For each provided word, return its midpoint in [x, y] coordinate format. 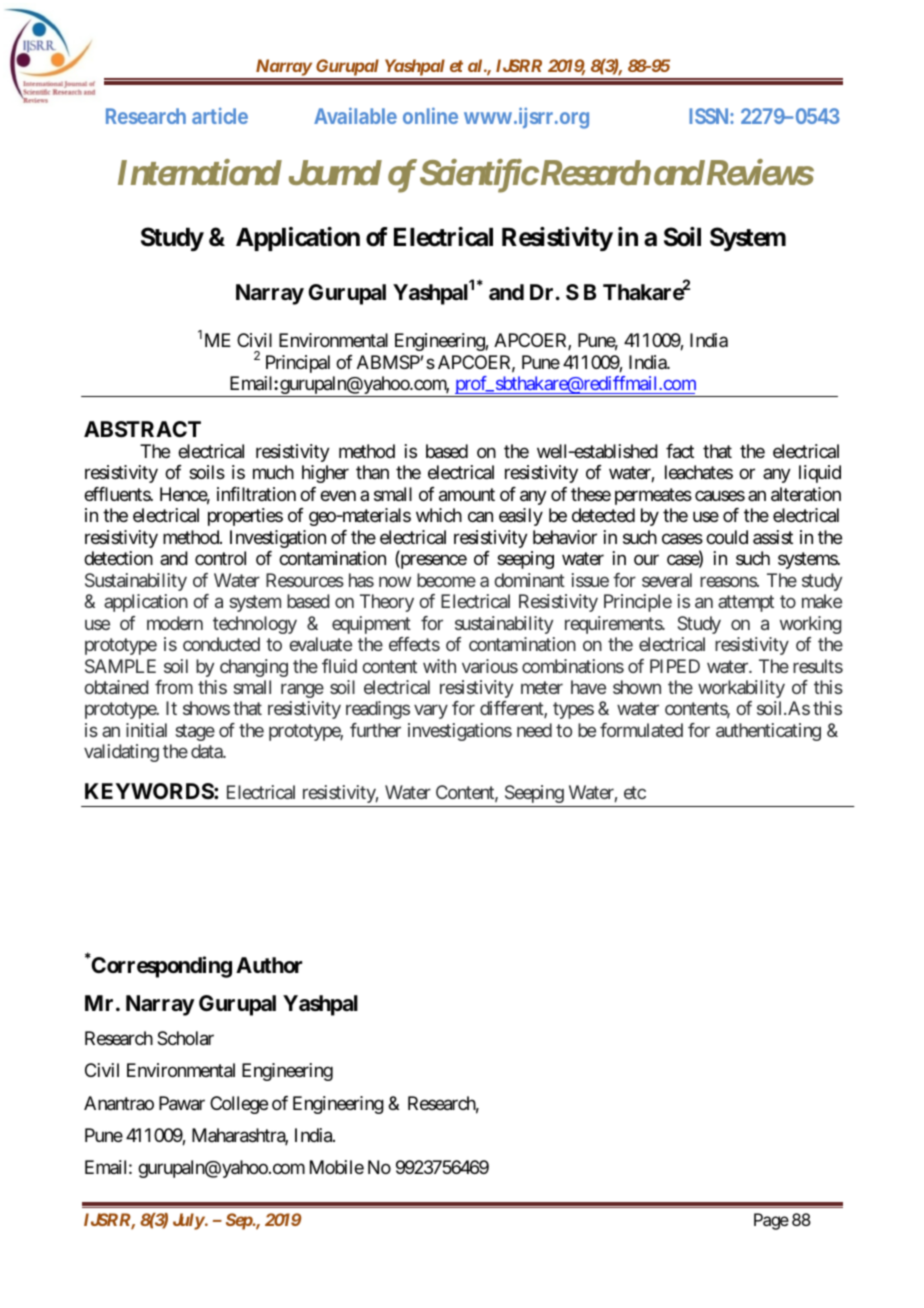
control [220, 558]
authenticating [768, 732]
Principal [298, 364]
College [239, 1105]
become [446, 580]
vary [431, 712]
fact [680, 451]
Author [269, 965]
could [727, 537]
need [534, 730]
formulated [641, 730]
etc [635, 792]
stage [195, 732]
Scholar [185, 1038]
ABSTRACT [142, 429]
